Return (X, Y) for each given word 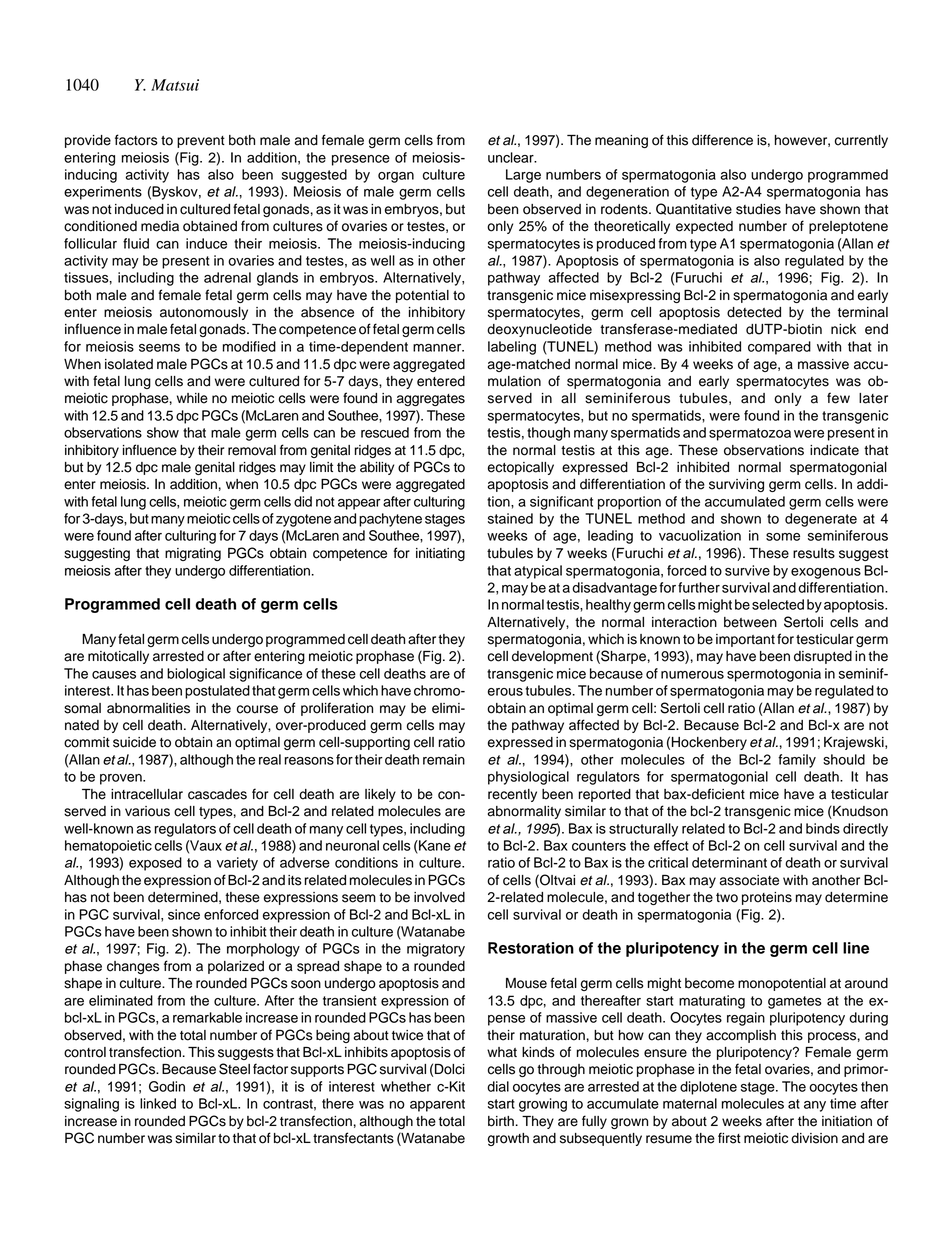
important (745, 640)
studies (758, 209)
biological (196, 675)
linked (158, 1103)
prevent (201, 142)
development (552, 657)
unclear (512, 157)
